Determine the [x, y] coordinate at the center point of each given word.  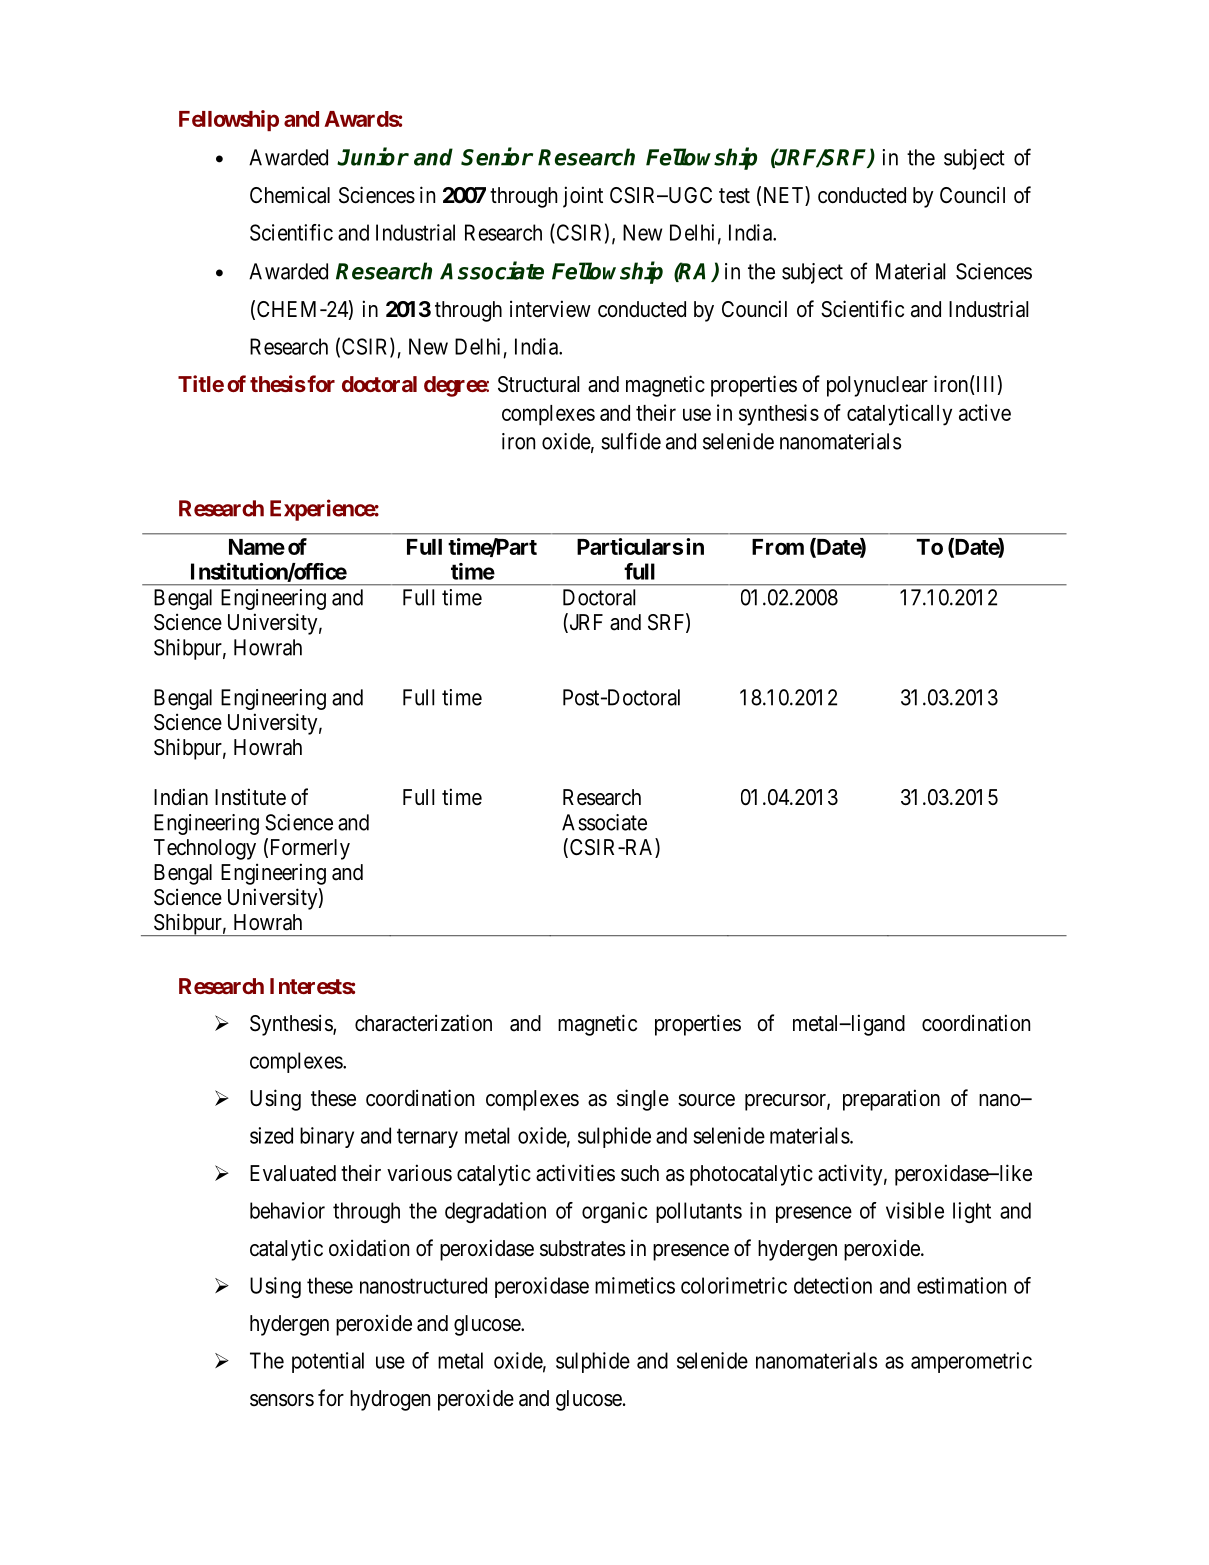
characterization [423, 1023]
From [778, 547]
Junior [373, 156]
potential [328, 1362]
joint [583, 197]
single [643, 1100]
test [734, 196]
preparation [891, 1100]
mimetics [635, 1285]
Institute [250, 797]
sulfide [631, 441]
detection [833, 1285]
